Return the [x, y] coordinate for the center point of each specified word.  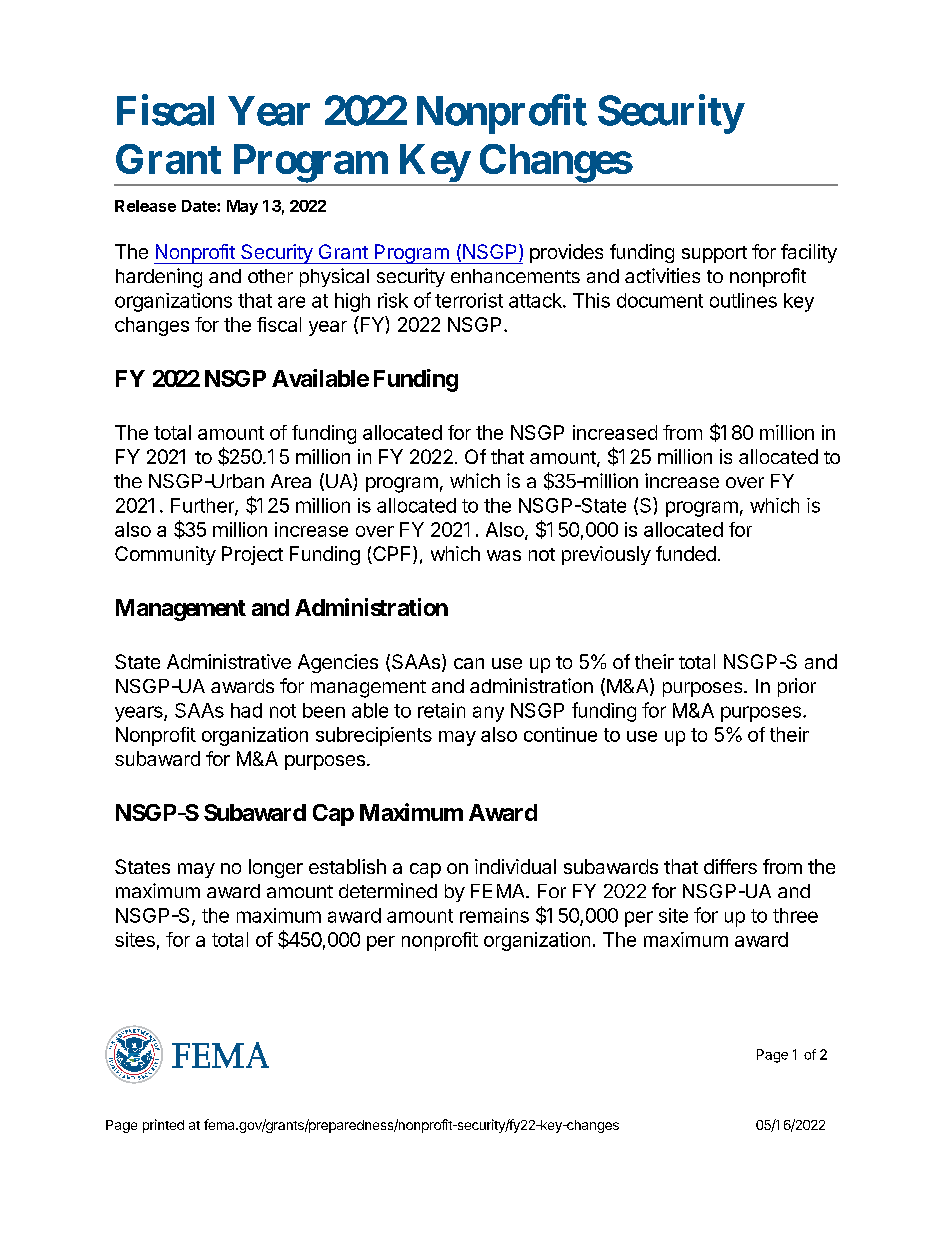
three [795, 915]
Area [291, 481]
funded [686, 553]
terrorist [469, 300]
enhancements [515, 276]
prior [797, 687]
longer [276, 868]
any [488, 714]
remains [494, 915]
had [246, 710]
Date [200, 206]
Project [252, 555]
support [714, 254]
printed [163, 1126]
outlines [743, 300]
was [504, 555]
